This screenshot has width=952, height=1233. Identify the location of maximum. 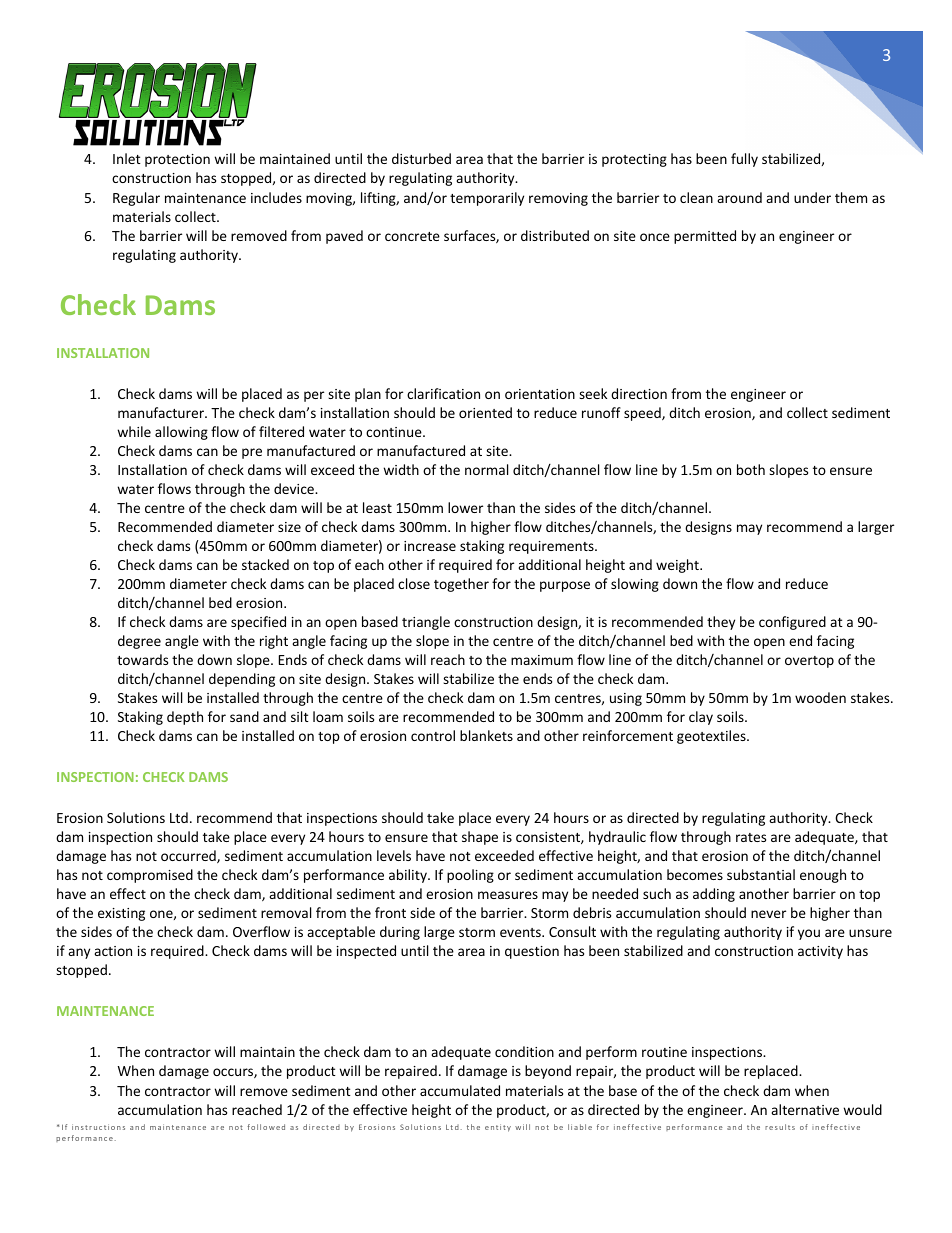
(542, 660).
